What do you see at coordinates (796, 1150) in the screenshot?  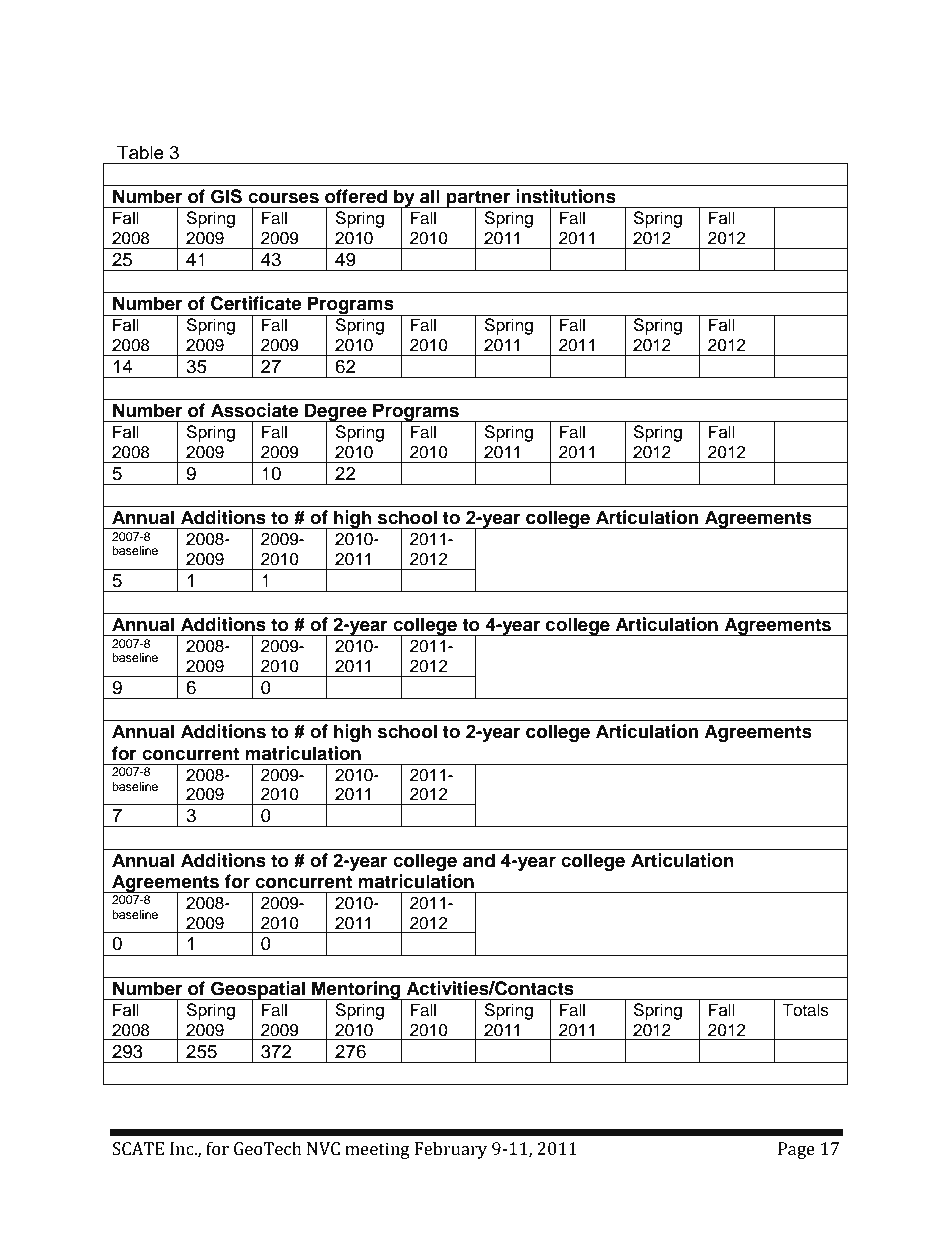 I see `Page` at bounding box center [796, 1150].
